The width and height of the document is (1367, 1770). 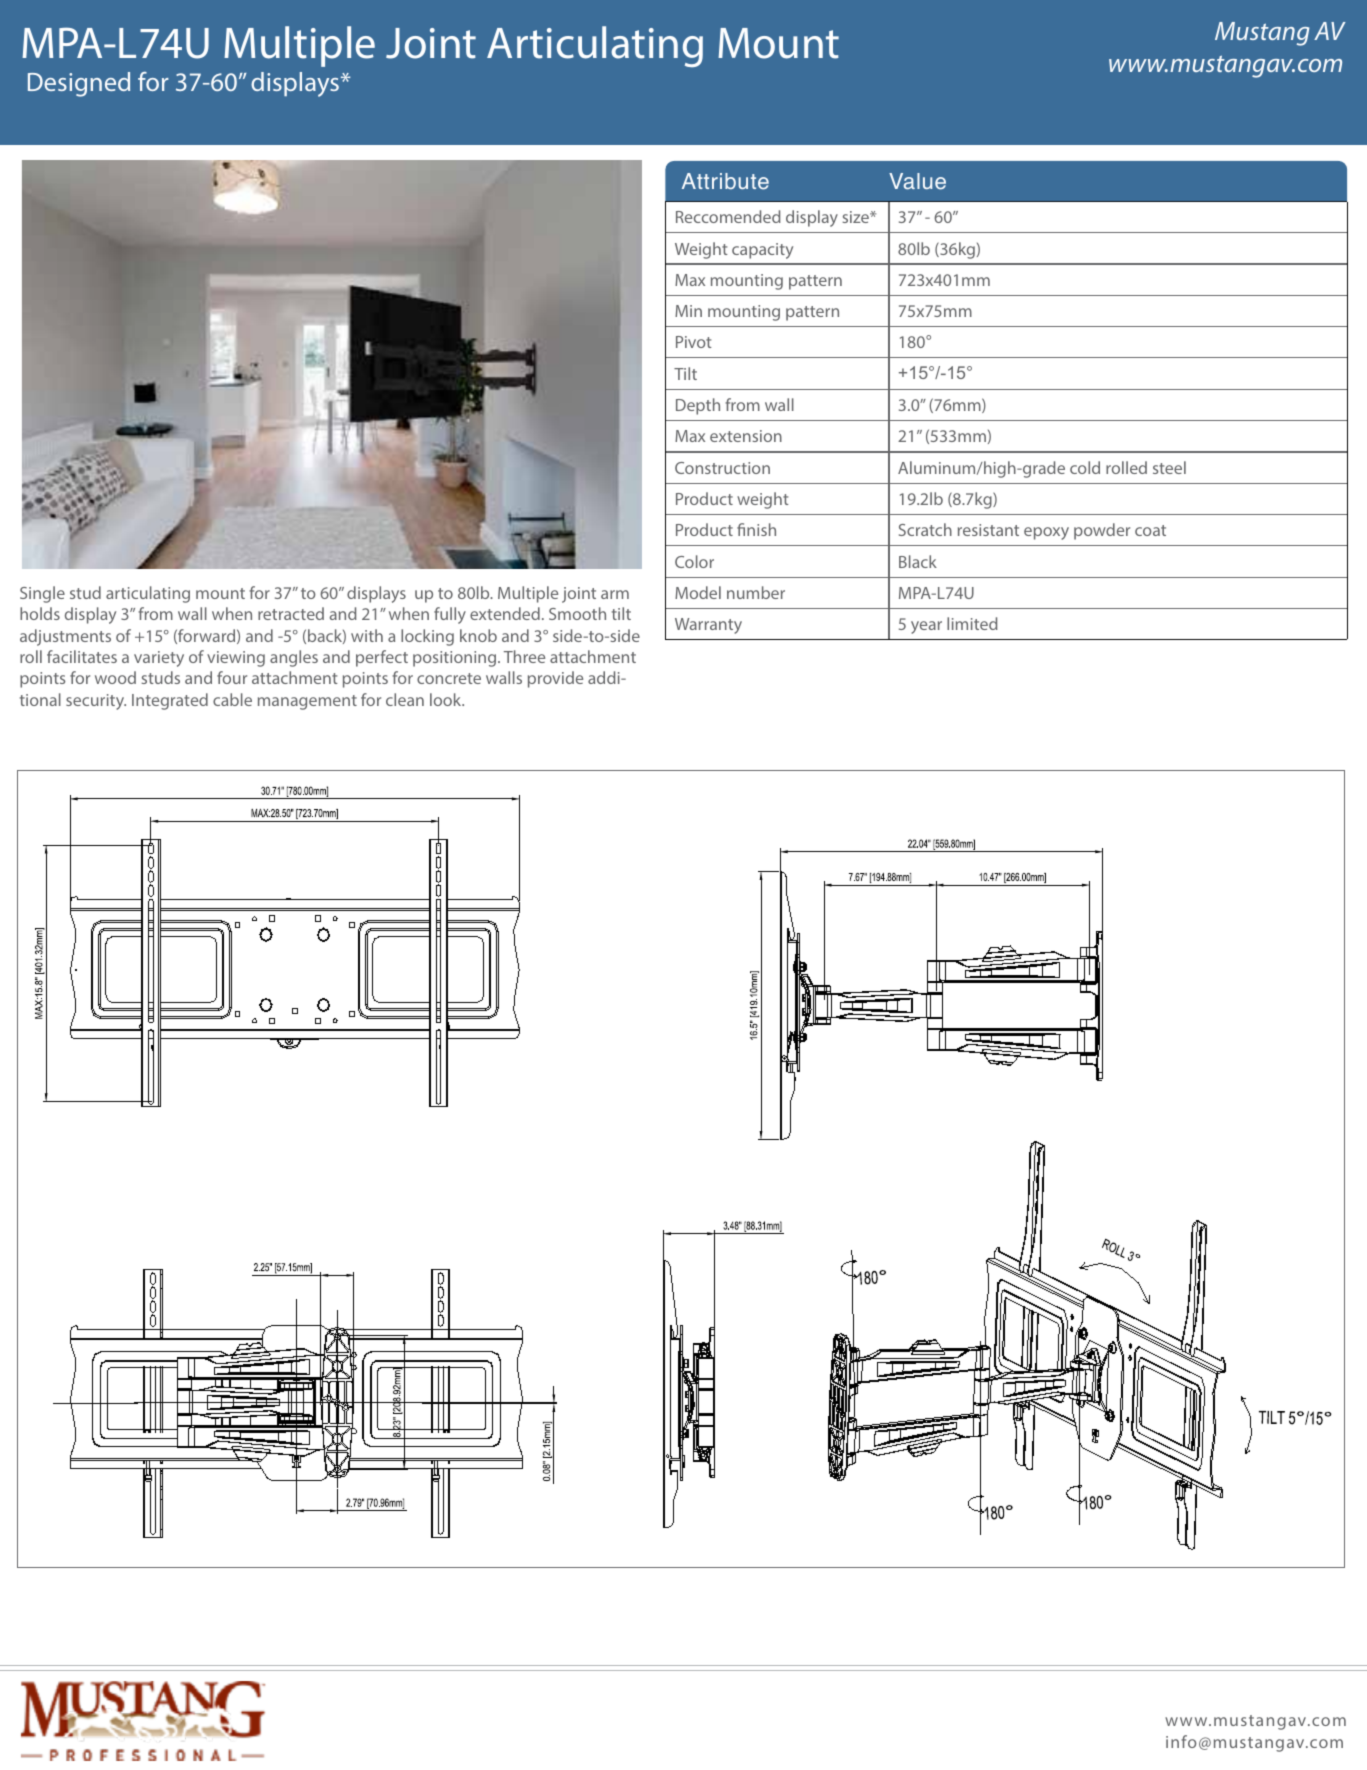 I want to click on cold, so click(x=1085, y=467).
